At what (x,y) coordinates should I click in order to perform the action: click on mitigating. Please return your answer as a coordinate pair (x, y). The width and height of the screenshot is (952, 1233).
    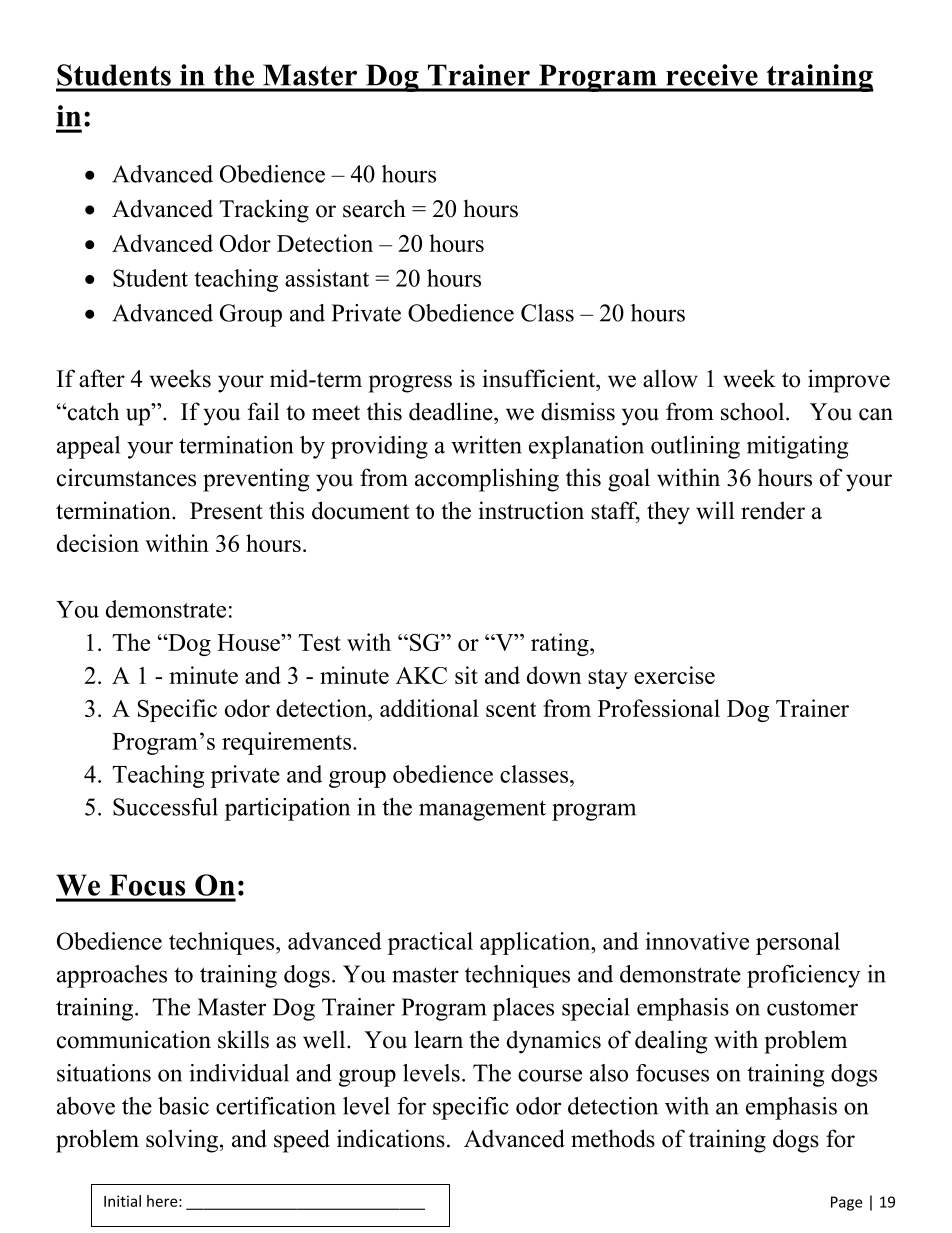
    Looking at the image, I should click on (797, 447).
